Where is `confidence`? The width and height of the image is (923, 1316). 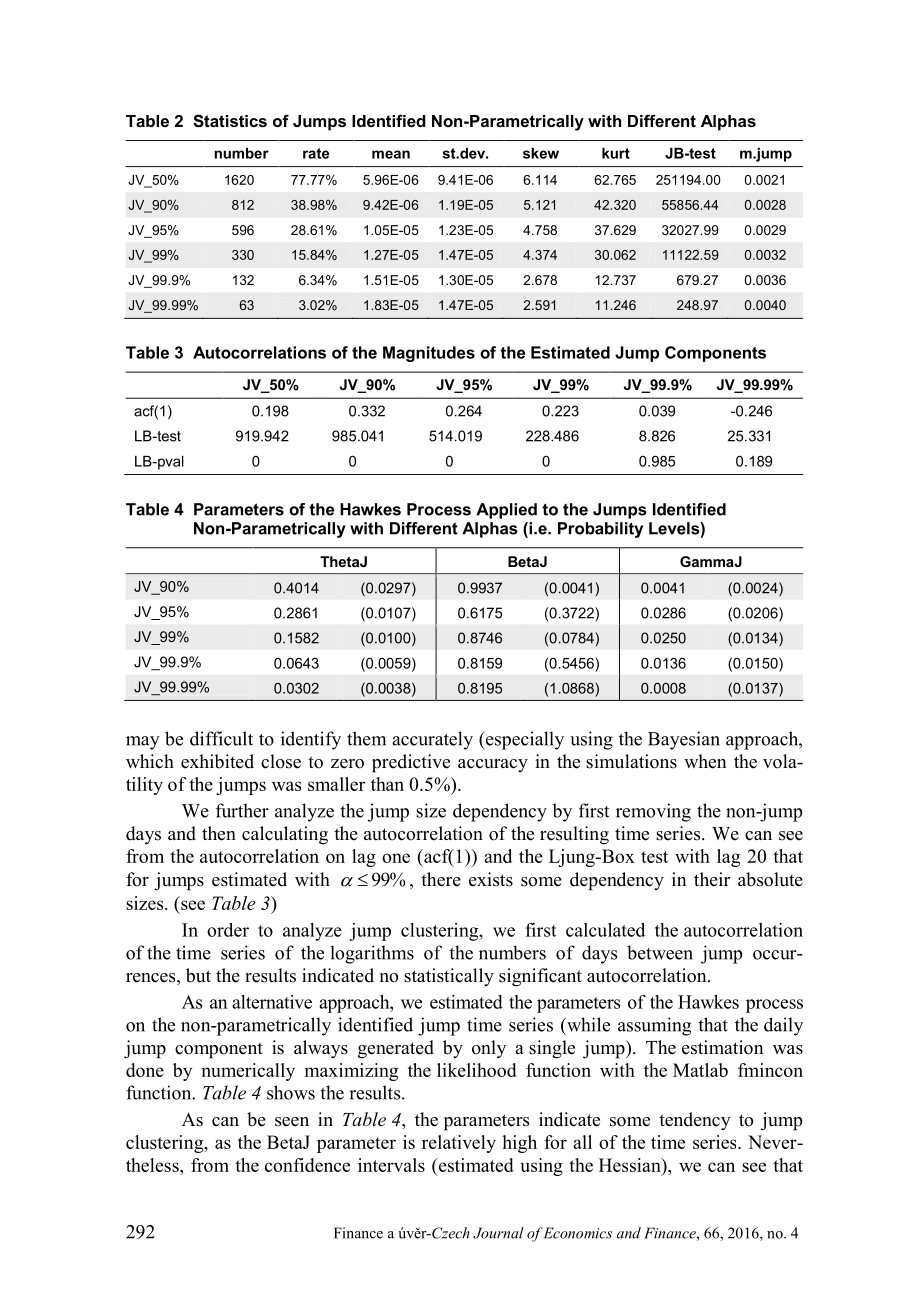 confidence is located at coordinates (307, 1165).
